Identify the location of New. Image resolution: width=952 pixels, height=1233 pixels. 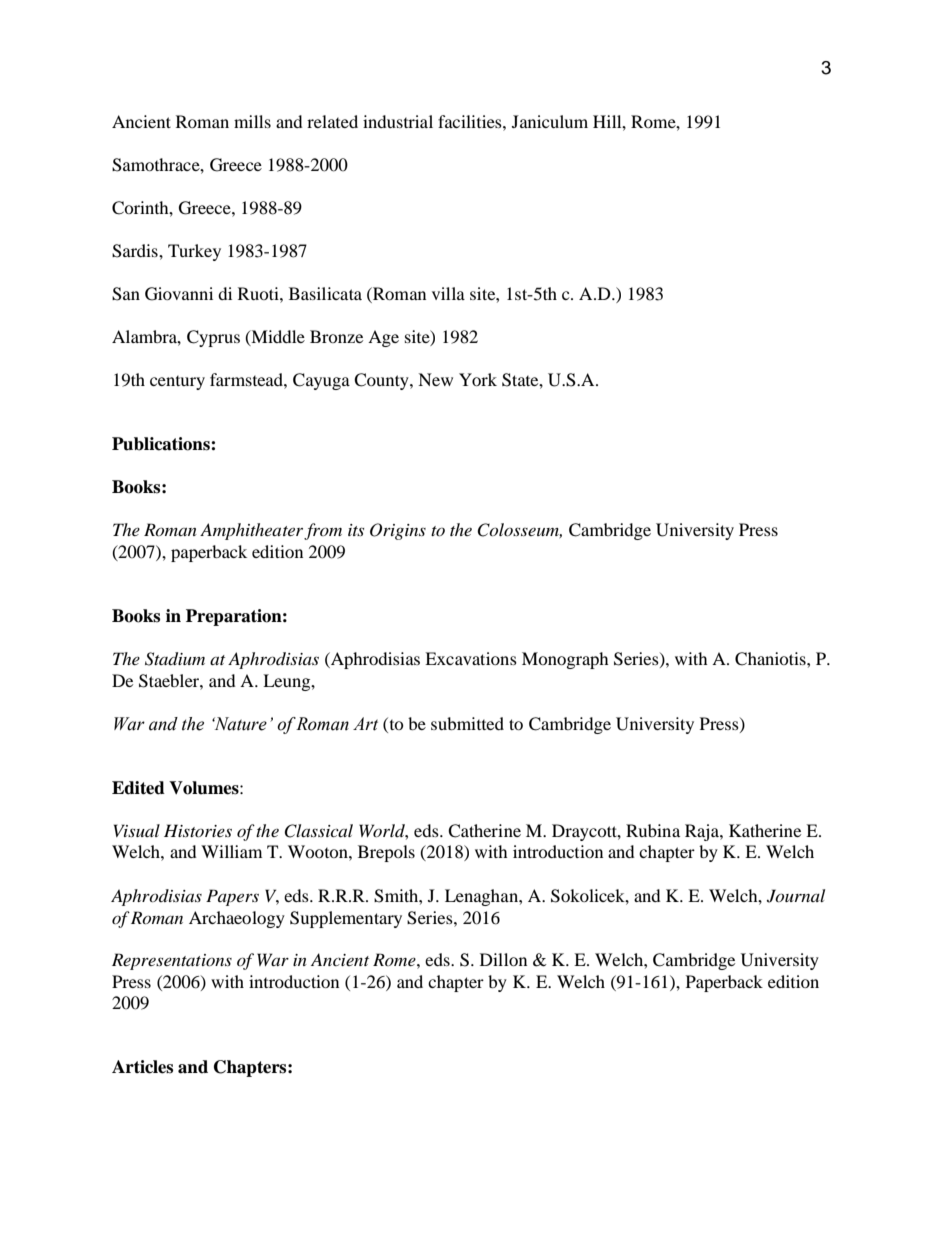
(435, 379).
